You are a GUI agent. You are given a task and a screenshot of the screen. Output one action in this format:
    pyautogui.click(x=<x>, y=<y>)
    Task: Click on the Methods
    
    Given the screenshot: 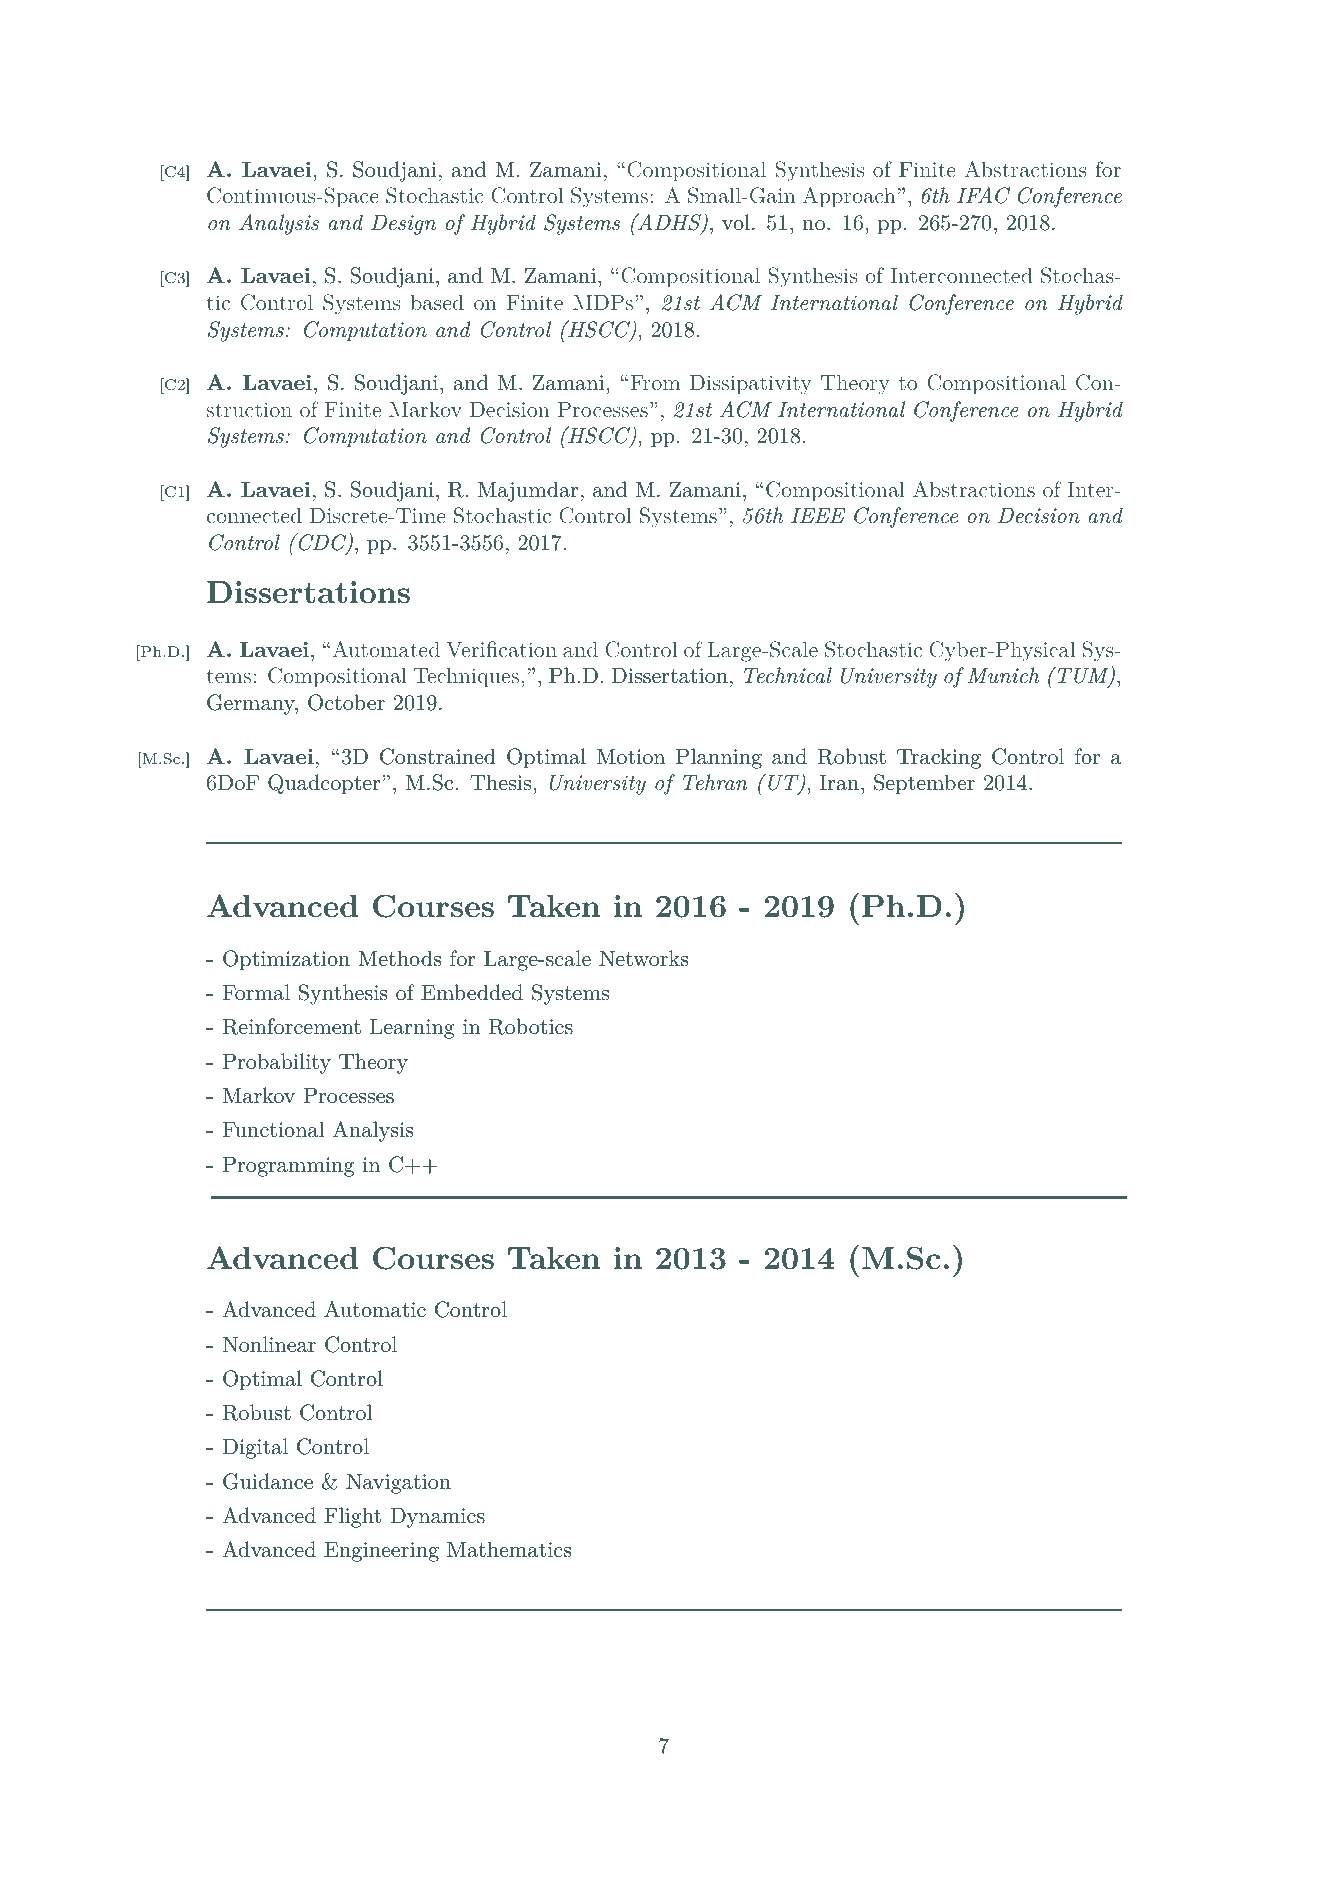 What is the action you would take?
    pyautogui.click(x=399, y=958)
